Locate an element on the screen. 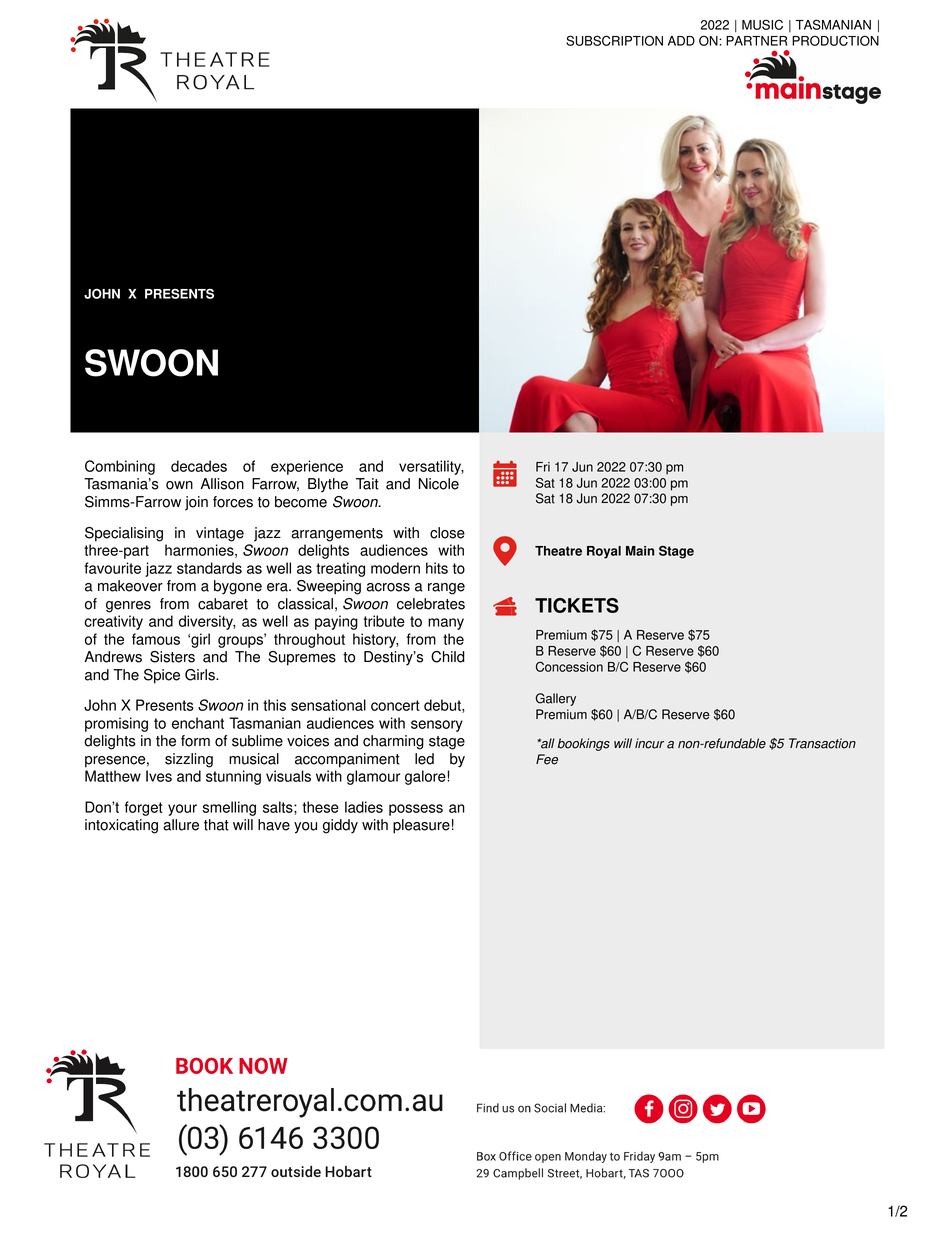 This screenshot has height=1233, width=952. decades is located at coordinates (199, 466).
